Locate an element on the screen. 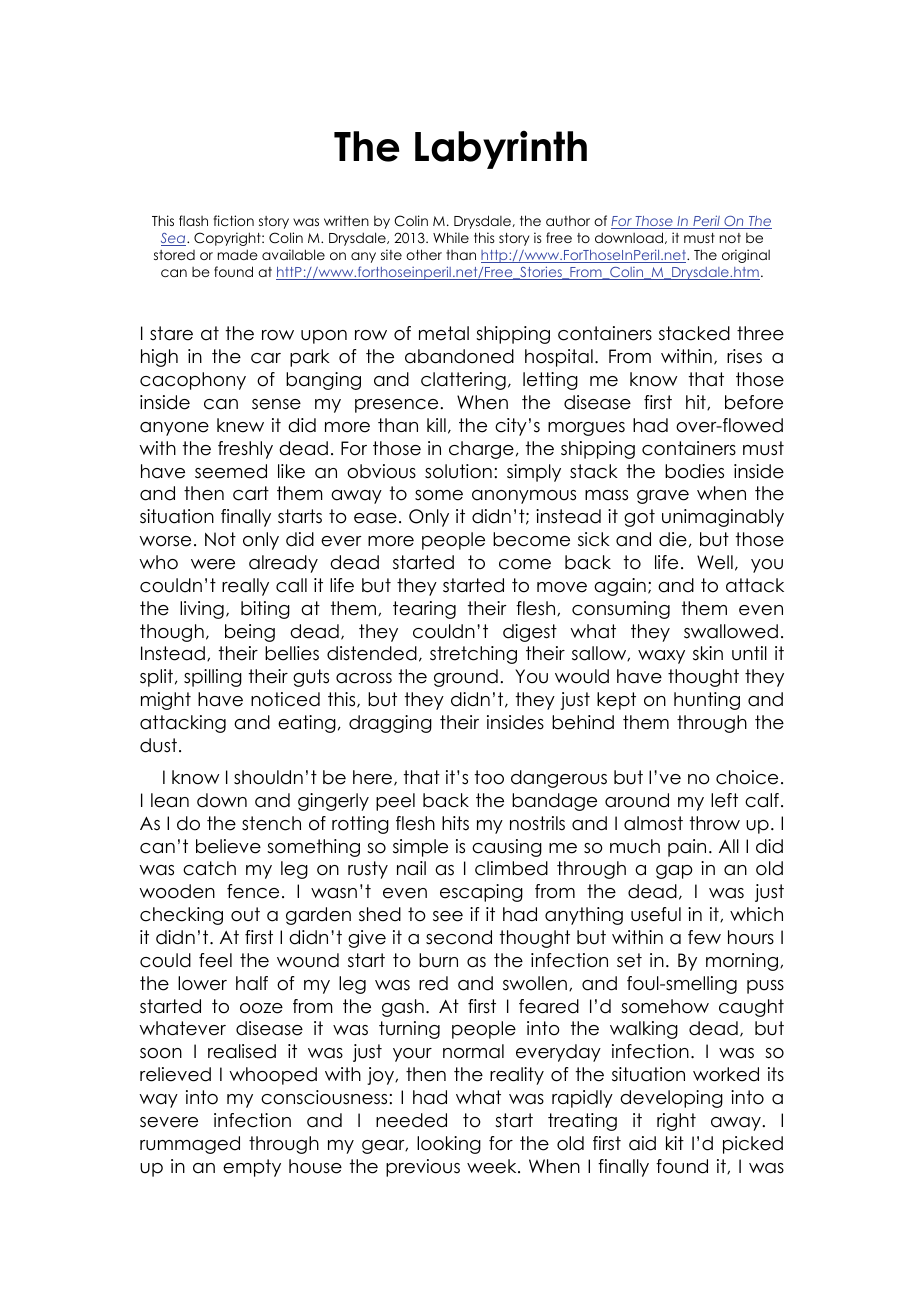 Image resolution: width=924 pixels, height=1308 pixels. original is located at coordinates (746, 256).
